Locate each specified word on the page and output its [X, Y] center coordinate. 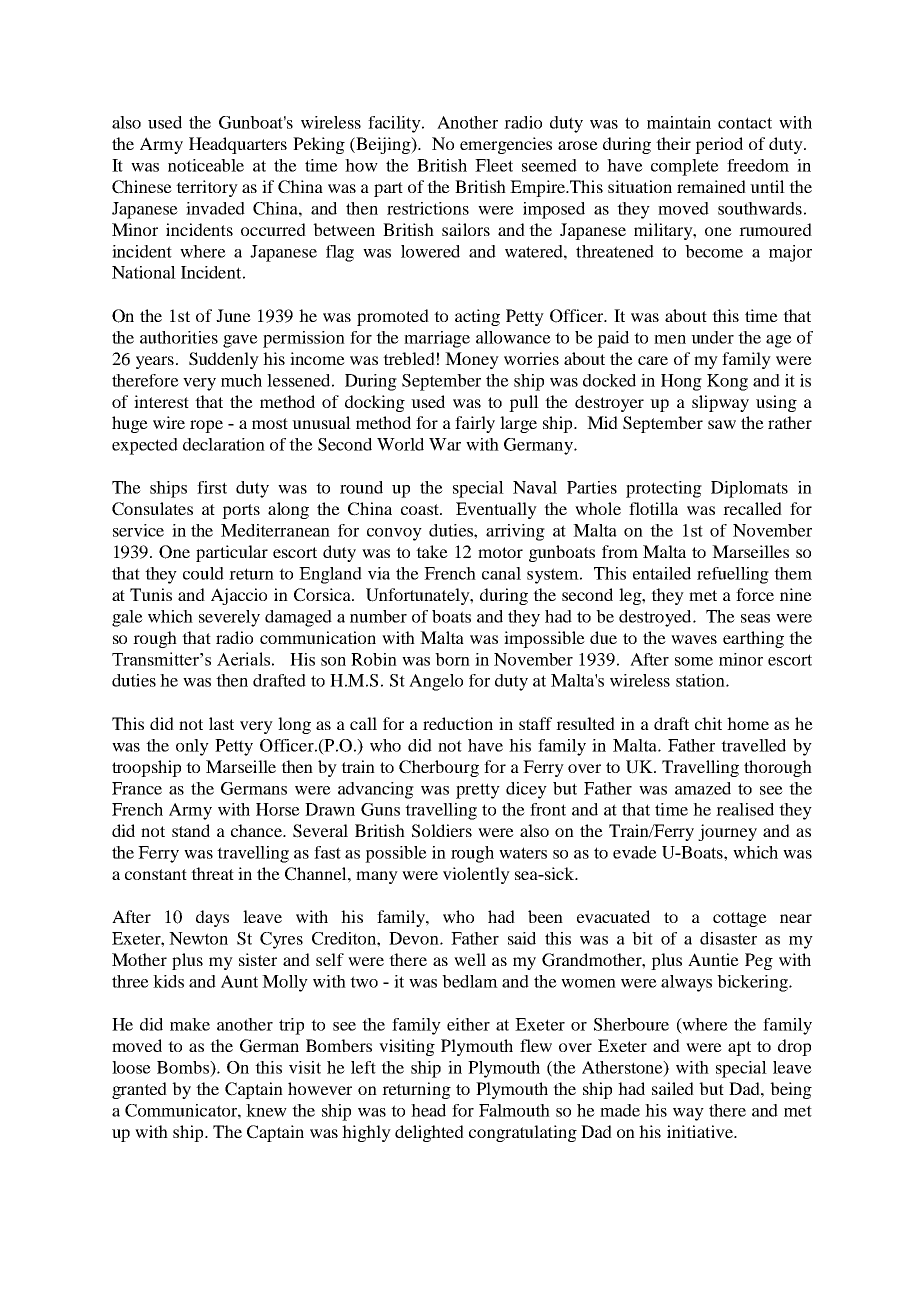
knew [266, 1110]
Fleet [494, 165]
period [719, 145]
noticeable [206, 165]
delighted [429, 1133]
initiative [701, 1131]
